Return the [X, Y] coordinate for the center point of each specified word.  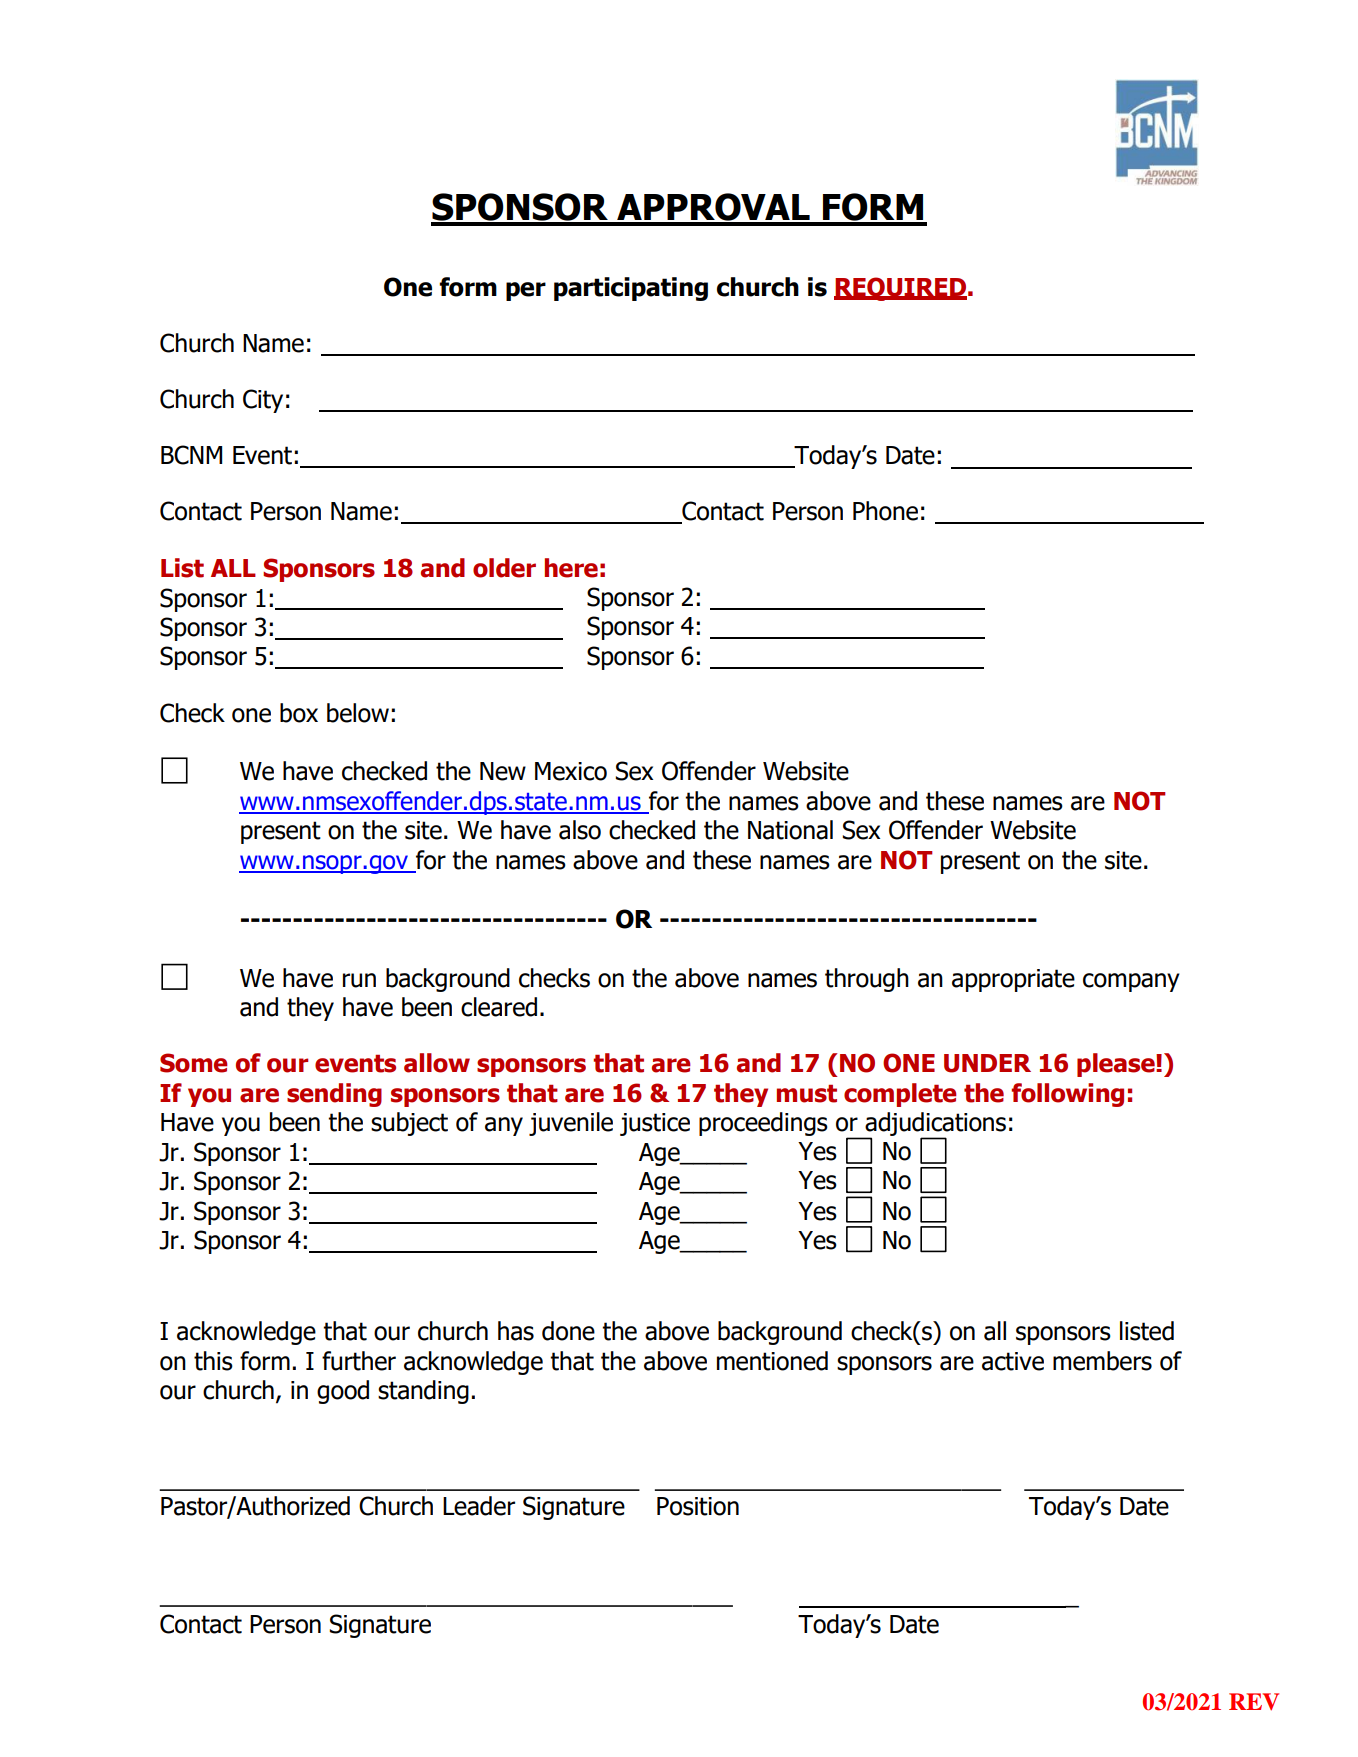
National [790, 830]
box [299, 713]
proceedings [763, 1124]
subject [409, 1124]
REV [1254, 1702]
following [1067, 1095]
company [1131, 982]
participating [631, 289]
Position [698, 1506]
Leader [479, 1506]
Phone [885, 511]
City [263, 401]
